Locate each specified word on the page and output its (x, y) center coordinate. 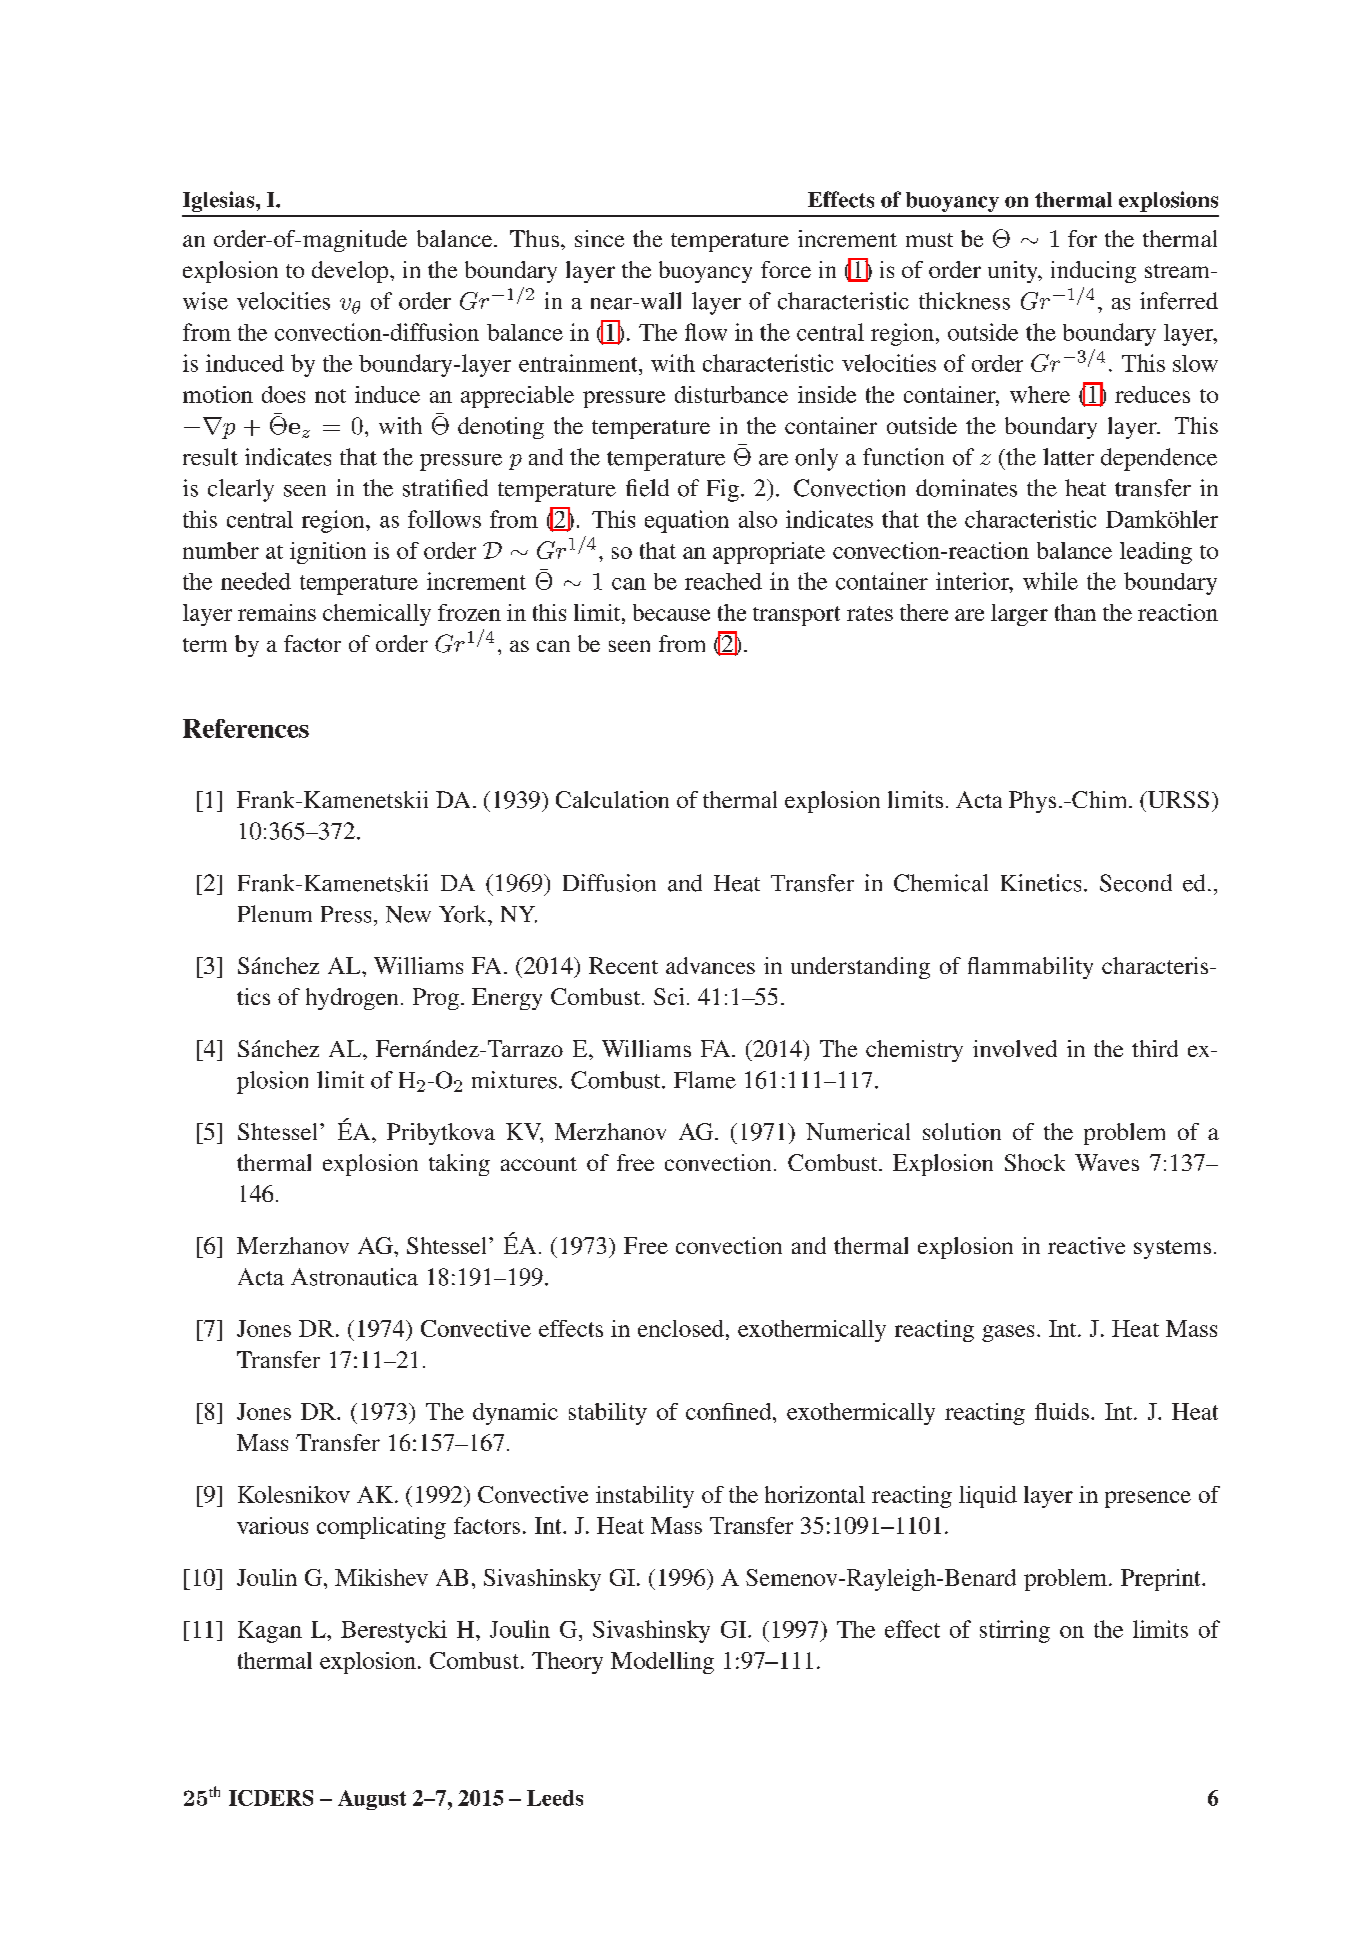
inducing (1093, 272)
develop (351, 272)
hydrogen (352, 999)
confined (730, 1411)
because (671, 612)
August (372, 1800)
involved (1015, 1048)
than (1075, 612)
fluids (1062, 1411)
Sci (669, 996)
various (272, 1525)
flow (706, 332)
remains (277, 612)
